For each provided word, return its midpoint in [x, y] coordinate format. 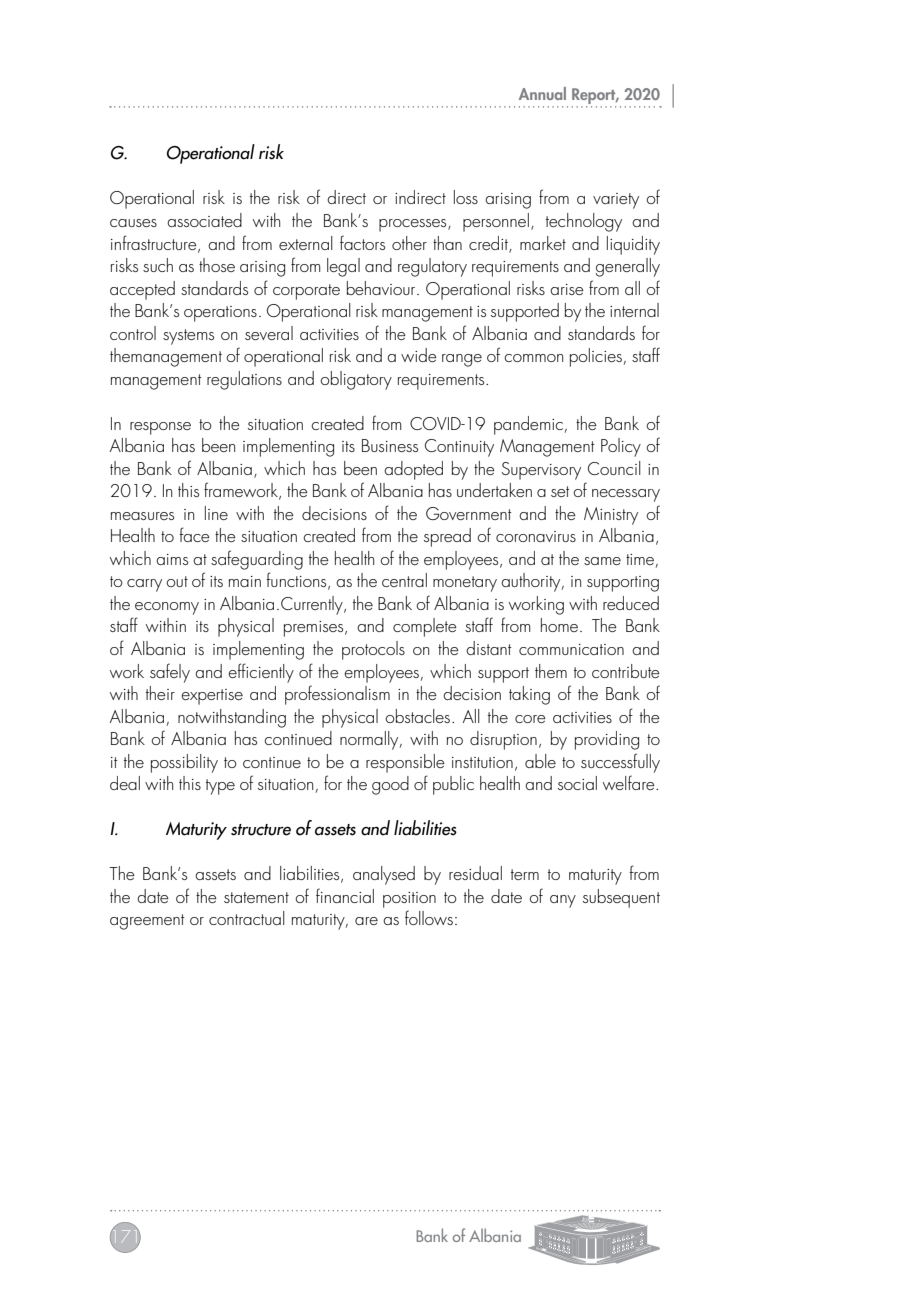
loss [466, 197]
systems [188, 337]
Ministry [611, 516]
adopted [413, 470]
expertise [212, 697]
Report [595, 96]
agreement [147, 922]
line [216, 513]
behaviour [382, 288]
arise [567, 289]
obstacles [419, 716]
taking [529, 695]
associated [204, 220]
